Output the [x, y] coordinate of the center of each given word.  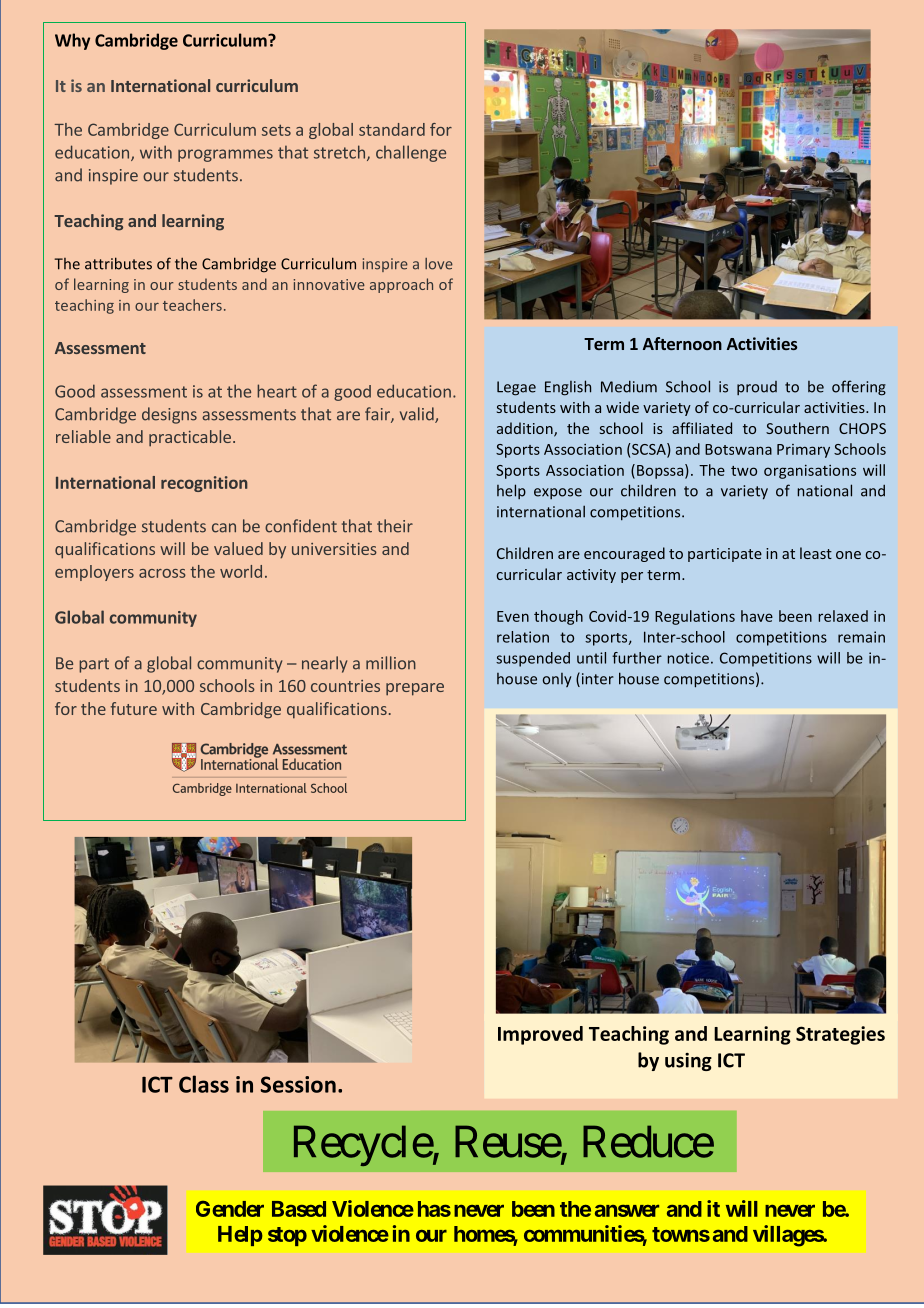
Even [513, 616]
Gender [230, 1209]
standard [392, 129]
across [162, 573]
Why [72, 41]
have [757, 616]
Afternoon [682, 343]
